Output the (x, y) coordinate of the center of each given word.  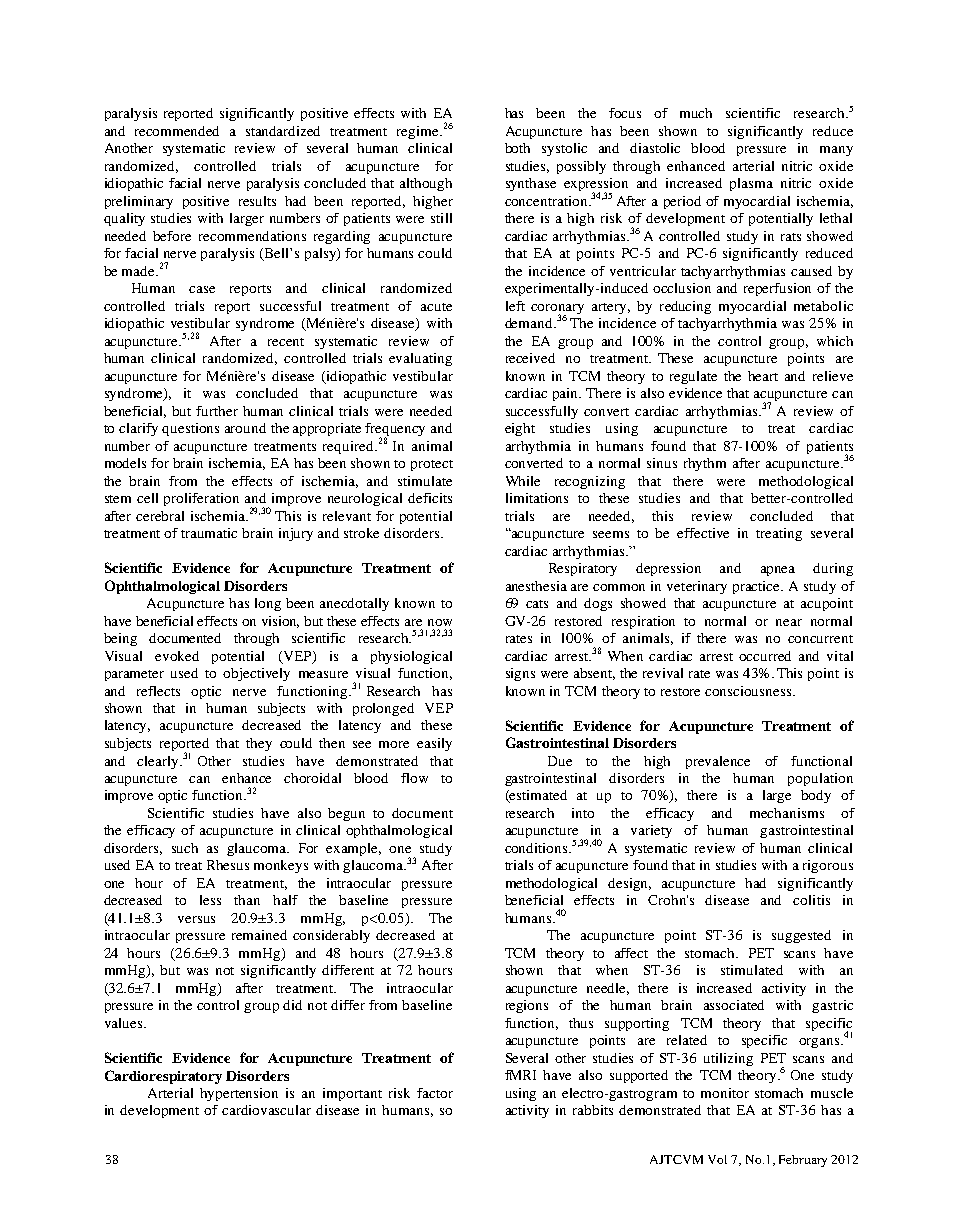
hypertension (239, 1094)
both (517, 148)
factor (435, 1093)
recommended (177, 131)
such (185, 848)
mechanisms (787, 813)
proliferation (201, 499)
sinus (662, 463)
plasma (751, 184)
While (523, 481)
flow (414, 778)
